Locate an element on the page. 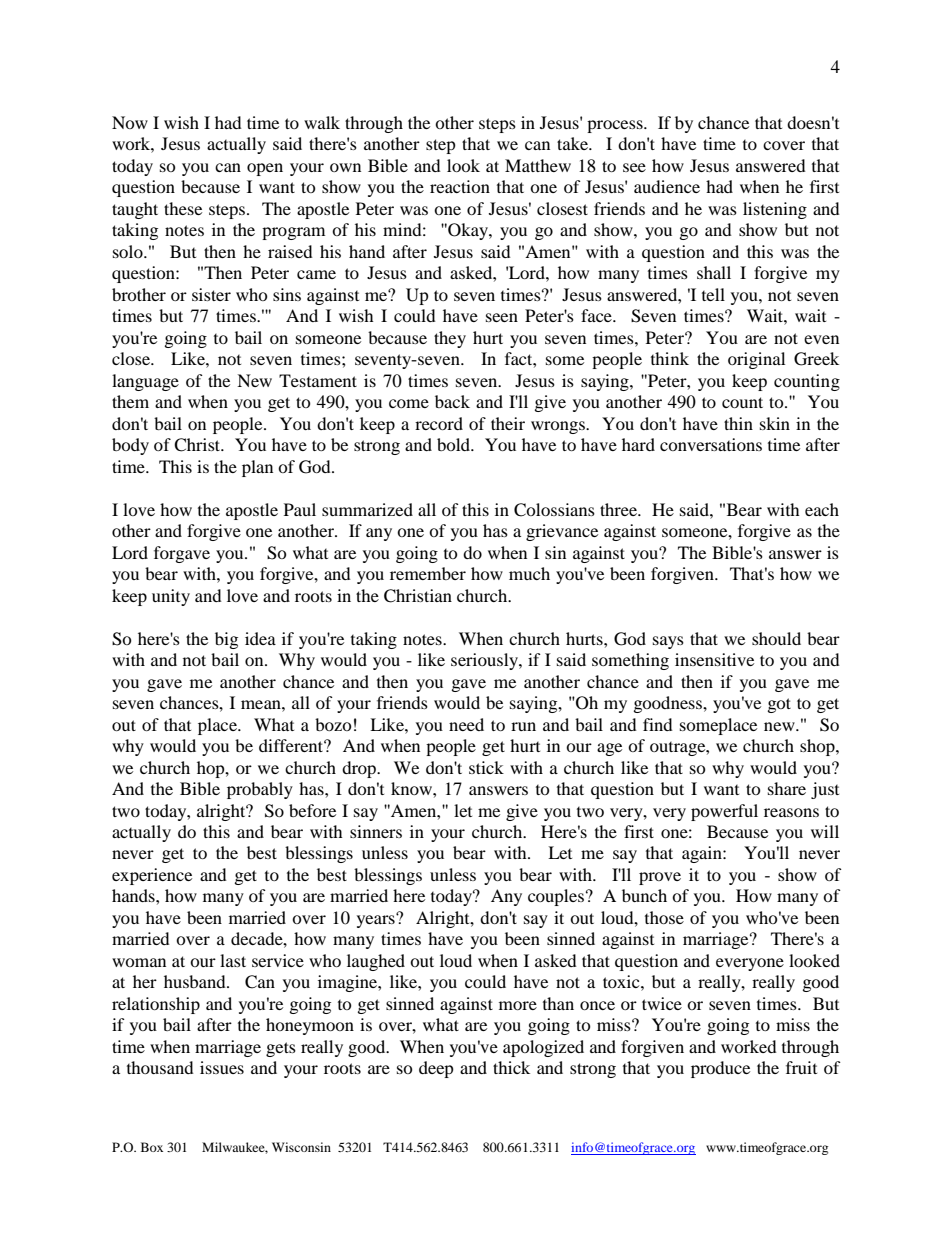 The image size is (952, 1233). reaction is located at coordinates (460, 186).
